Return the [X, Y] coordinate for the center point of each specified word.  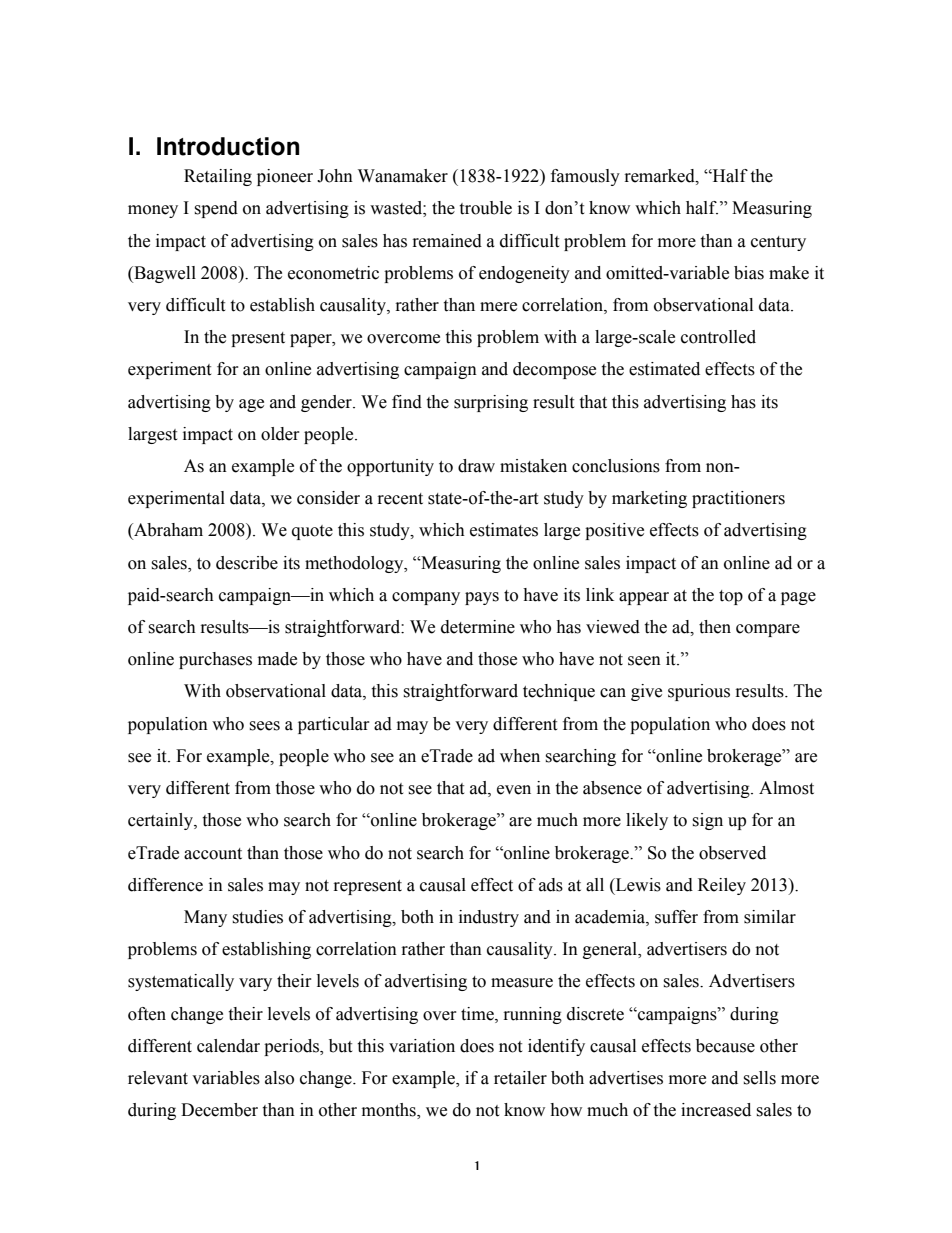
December [219, 1110]
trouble [485, 208]
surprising [491, 403]
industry [489, 918]
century [778, 243]
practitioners [738, 499]
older [280, 434]
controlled [718, 337]
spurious [699, 692]
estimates [504, 530]
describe [247, 563]
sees [264, 726]
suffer [676, 917]
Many [205, 918]
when [520, 756]
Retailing [218, 177]
